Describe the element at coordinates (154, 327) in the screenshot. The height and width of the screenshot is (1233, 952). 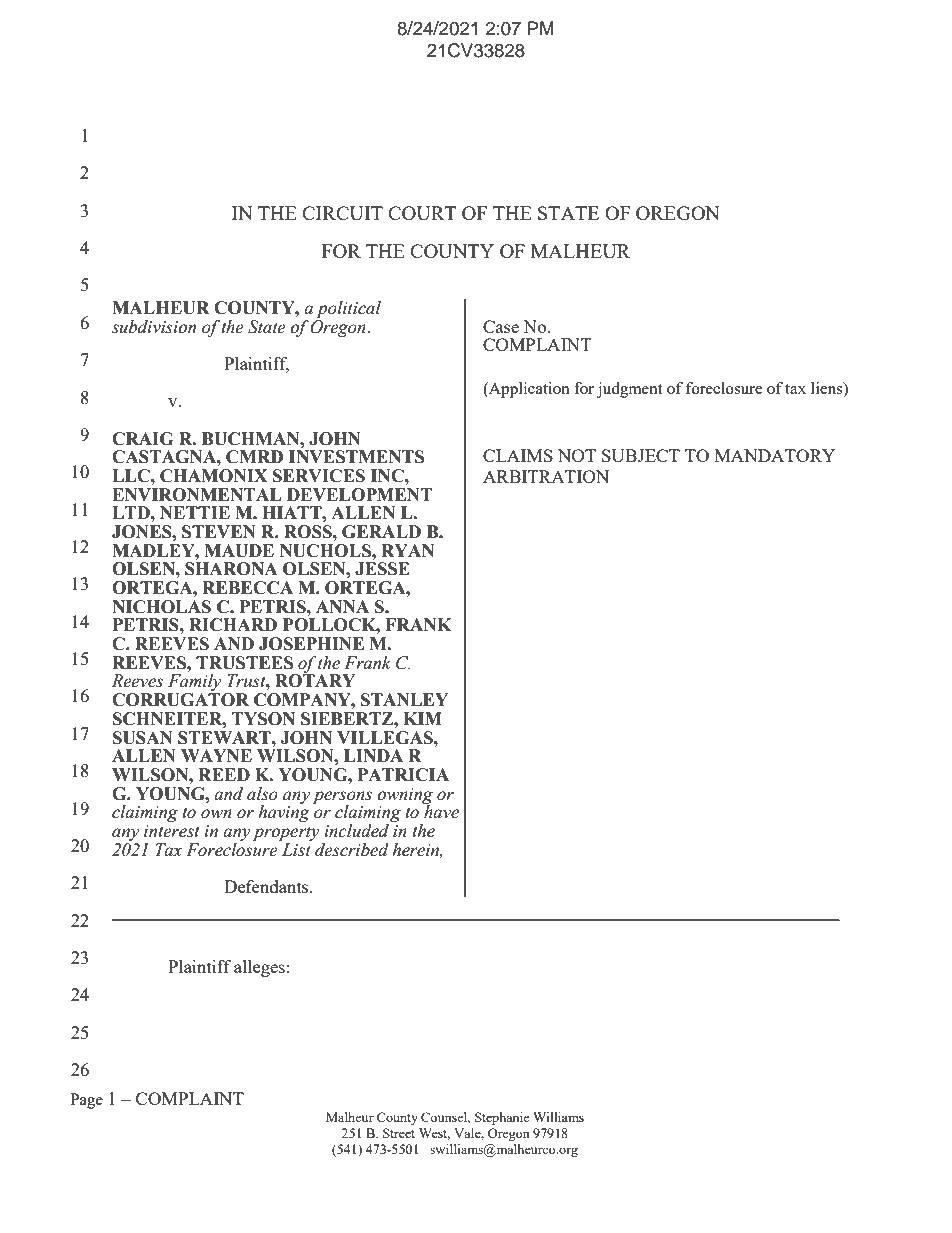
I see `subdivision` at that location.
